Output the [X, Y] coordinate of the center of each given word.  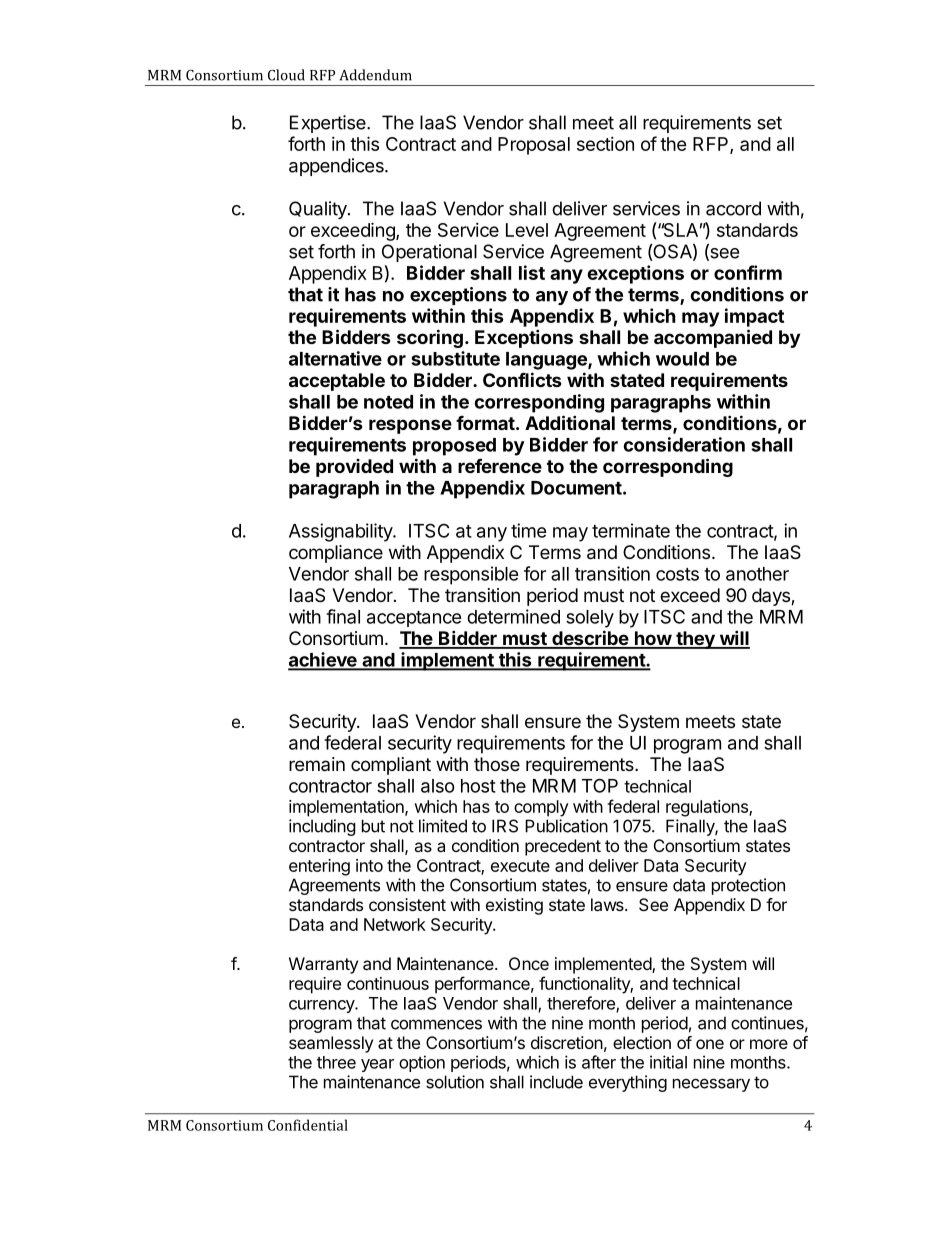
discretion [567, 1042]
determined [513, 616]
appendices [337, 167]
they [695, 640]
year [377, 1065]
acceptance [414, 619]
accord [733, 208]
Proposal [534, 146]
